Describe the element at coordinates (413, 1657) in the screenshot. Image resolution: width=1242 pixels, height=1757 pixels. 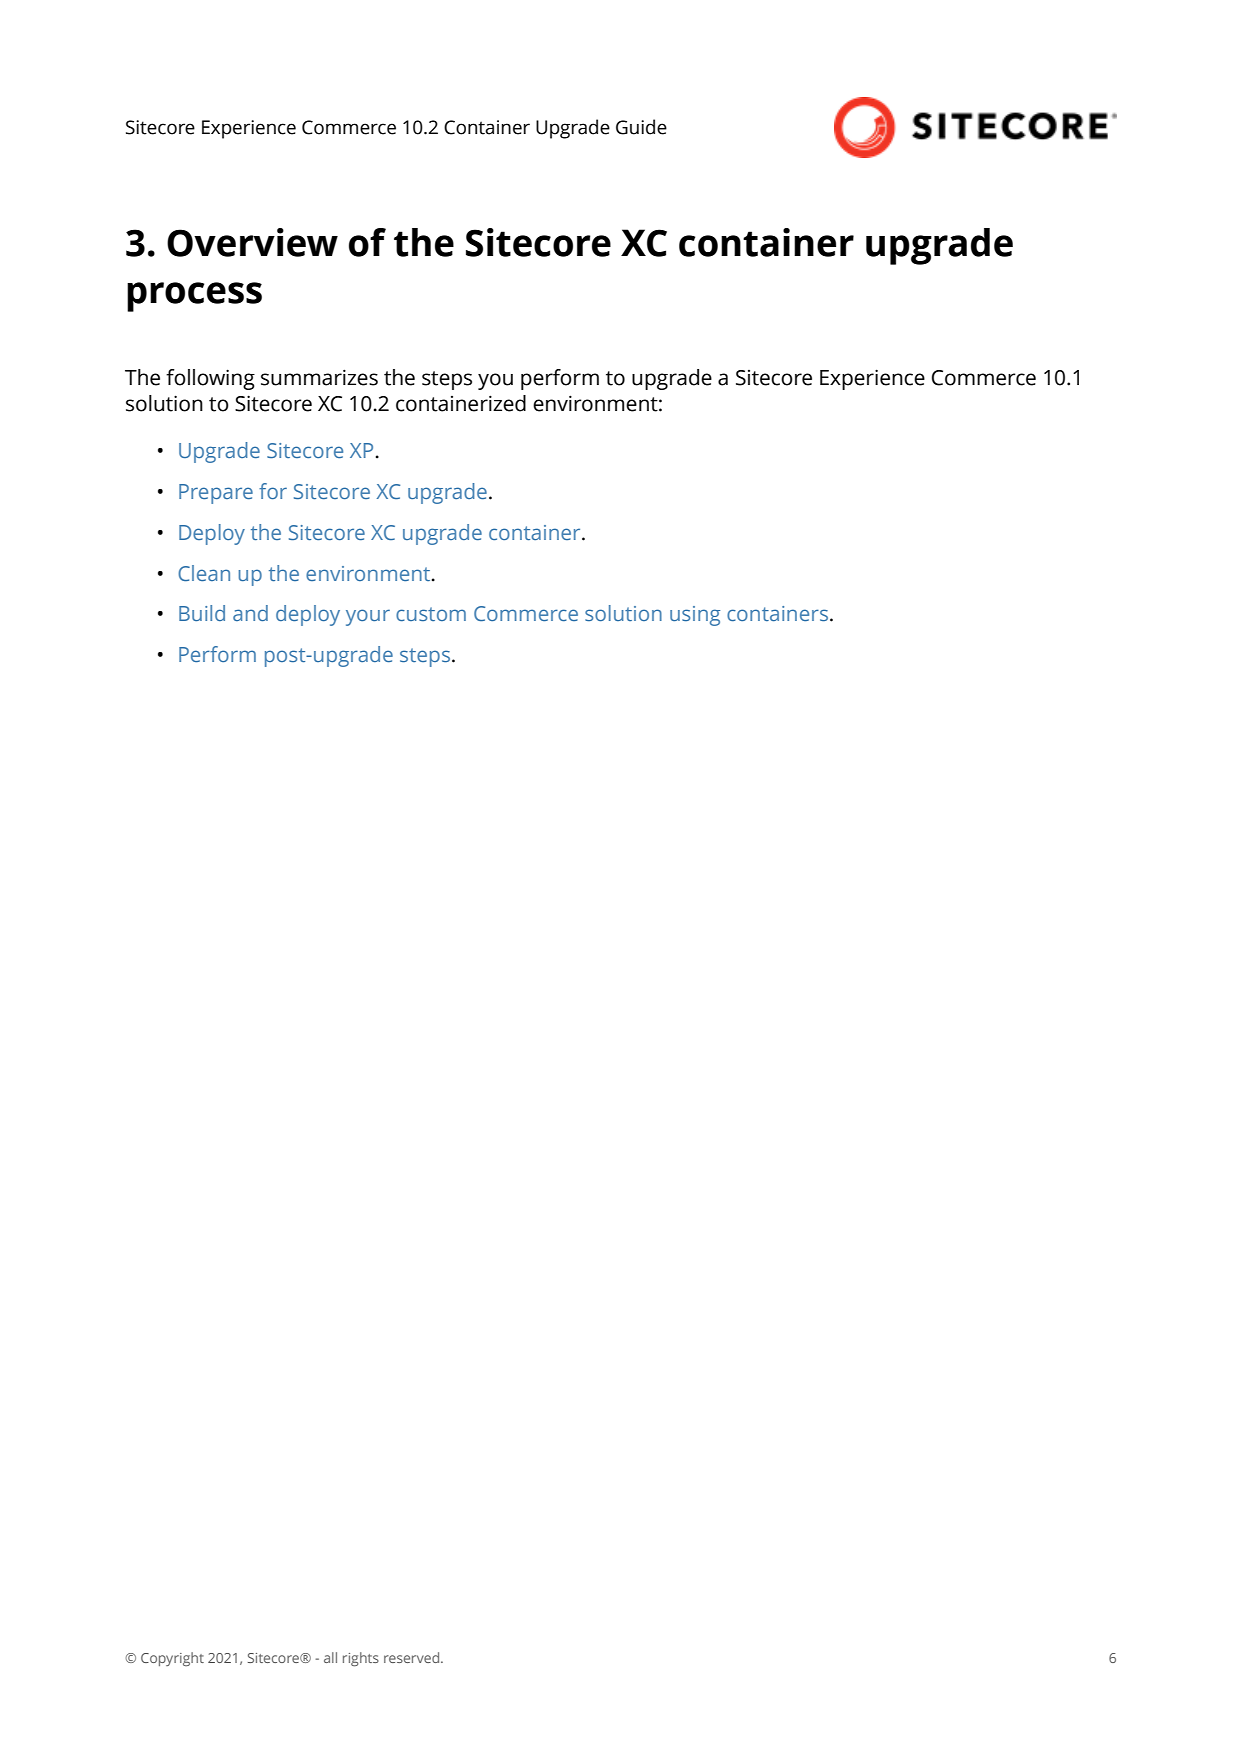
I see `reserved` at that location.
